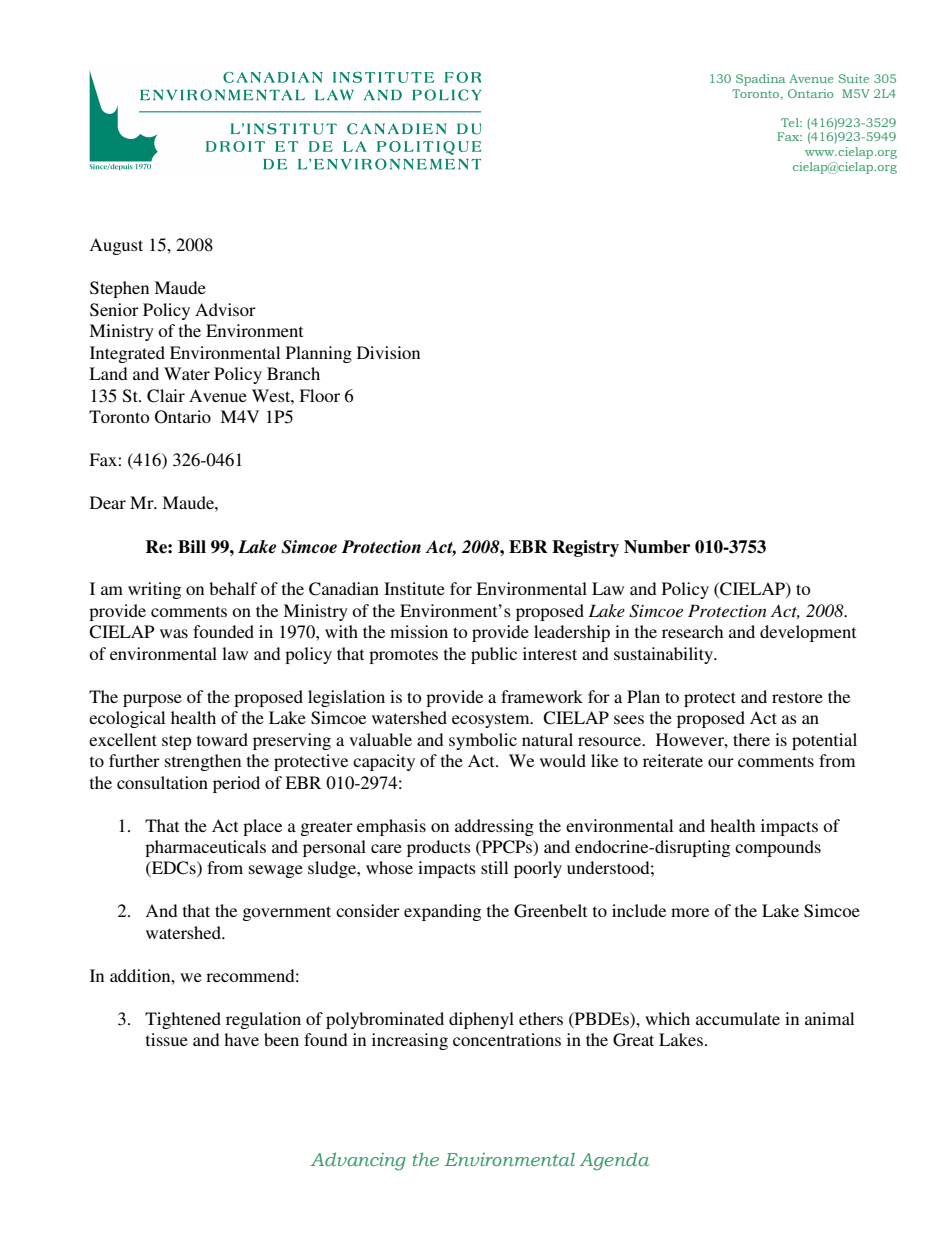  I want to click on concentrations, so click(507, 1039).
